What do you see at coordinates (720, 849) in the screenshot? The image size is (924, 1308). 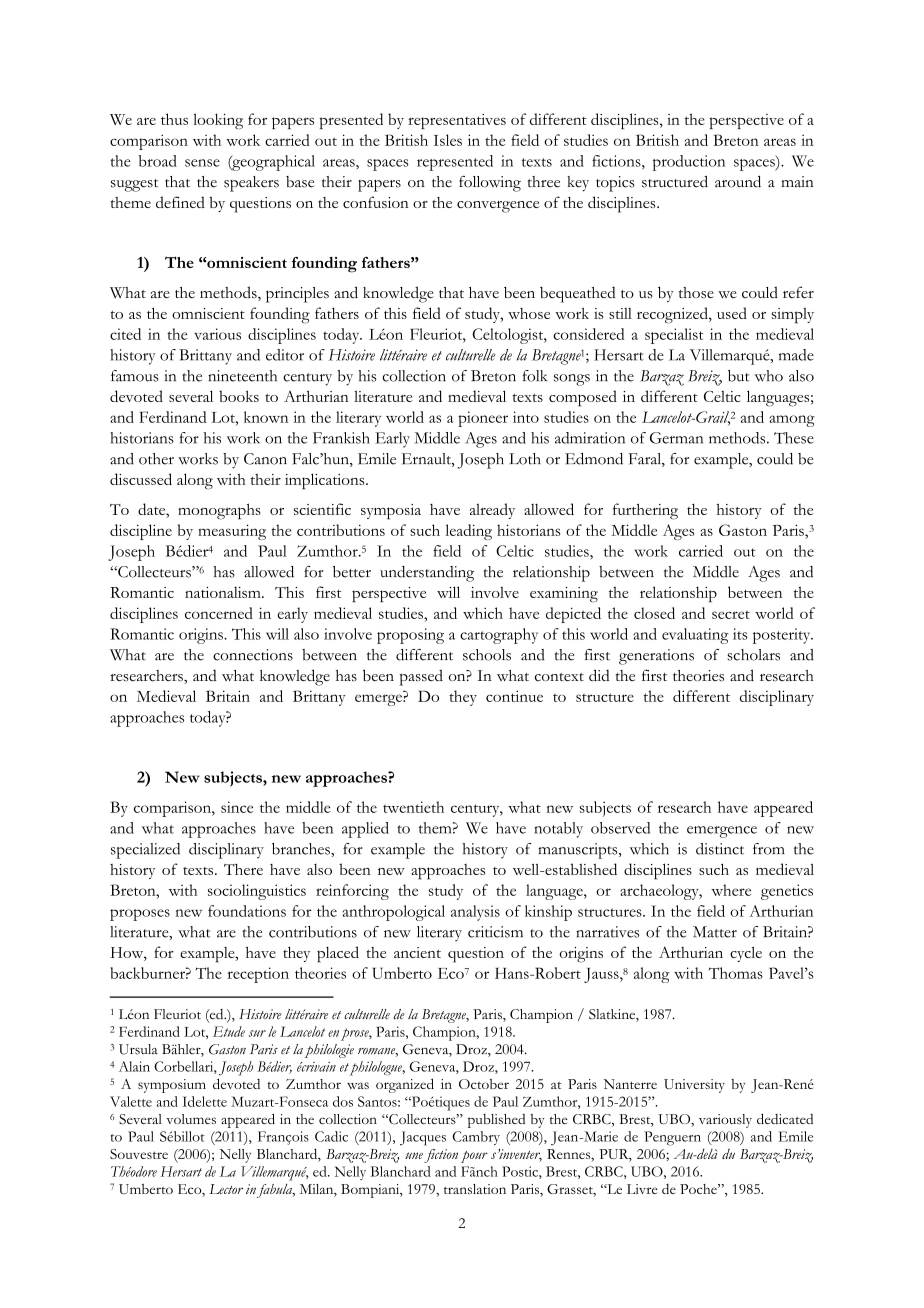 I see `distinct` at bounding box center [720, 849].
